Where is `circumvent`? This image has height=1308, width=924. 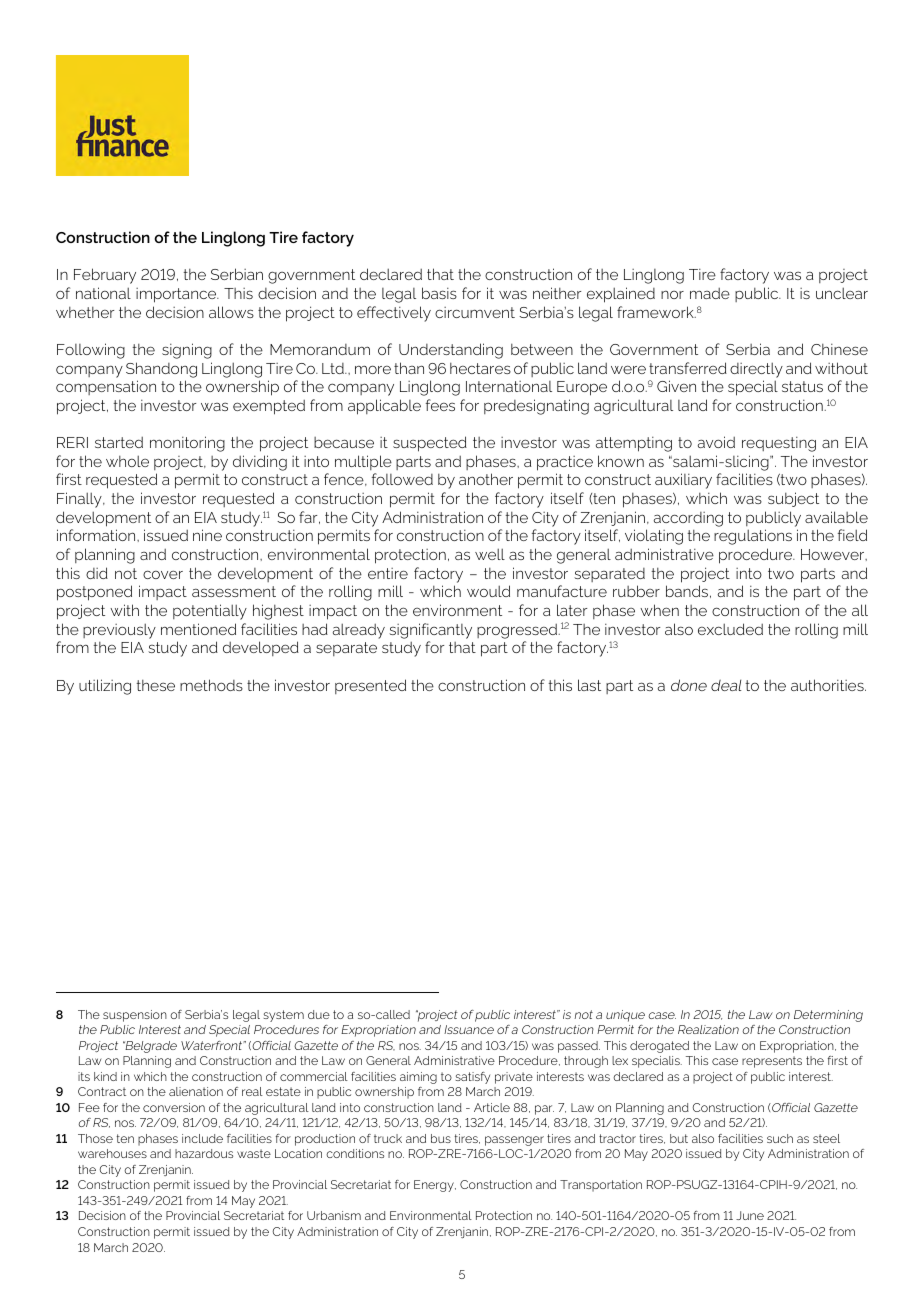 circumvent is located at coordinates (475, 312).
